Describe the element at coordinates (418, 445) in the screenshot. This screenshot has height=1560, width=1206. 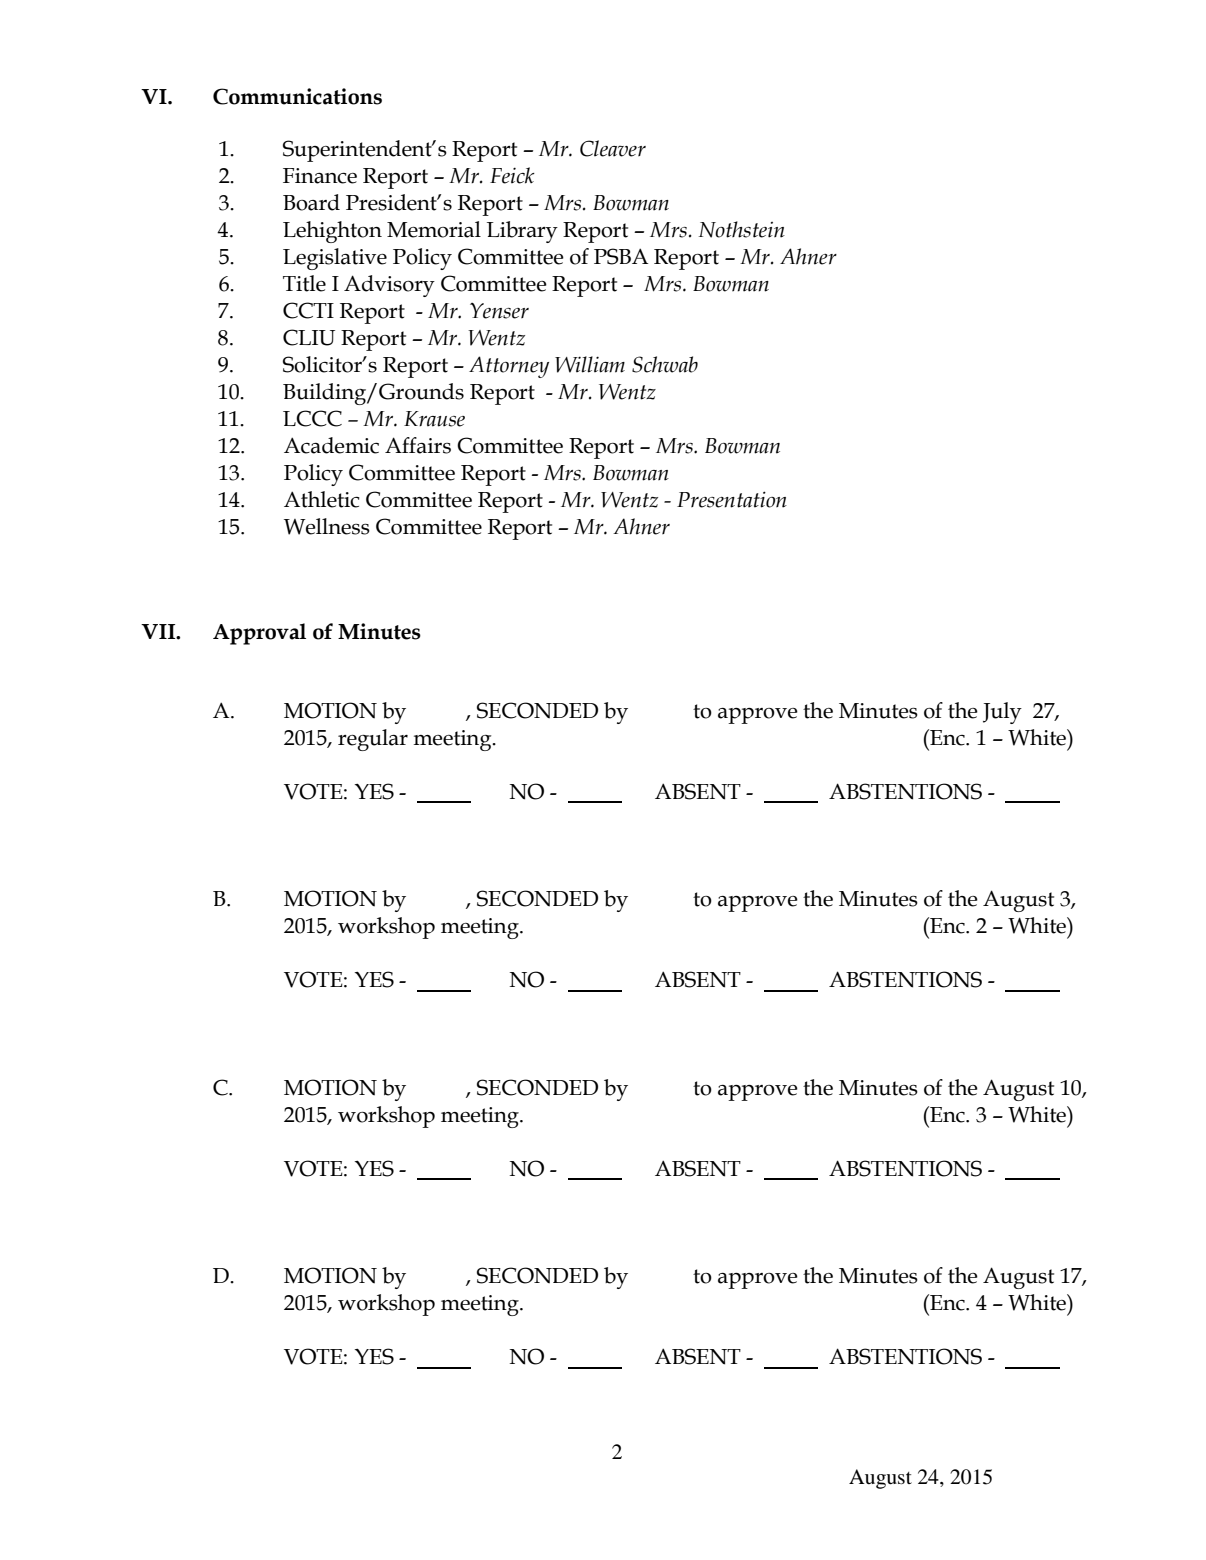
I see `Affairs` at that location.
